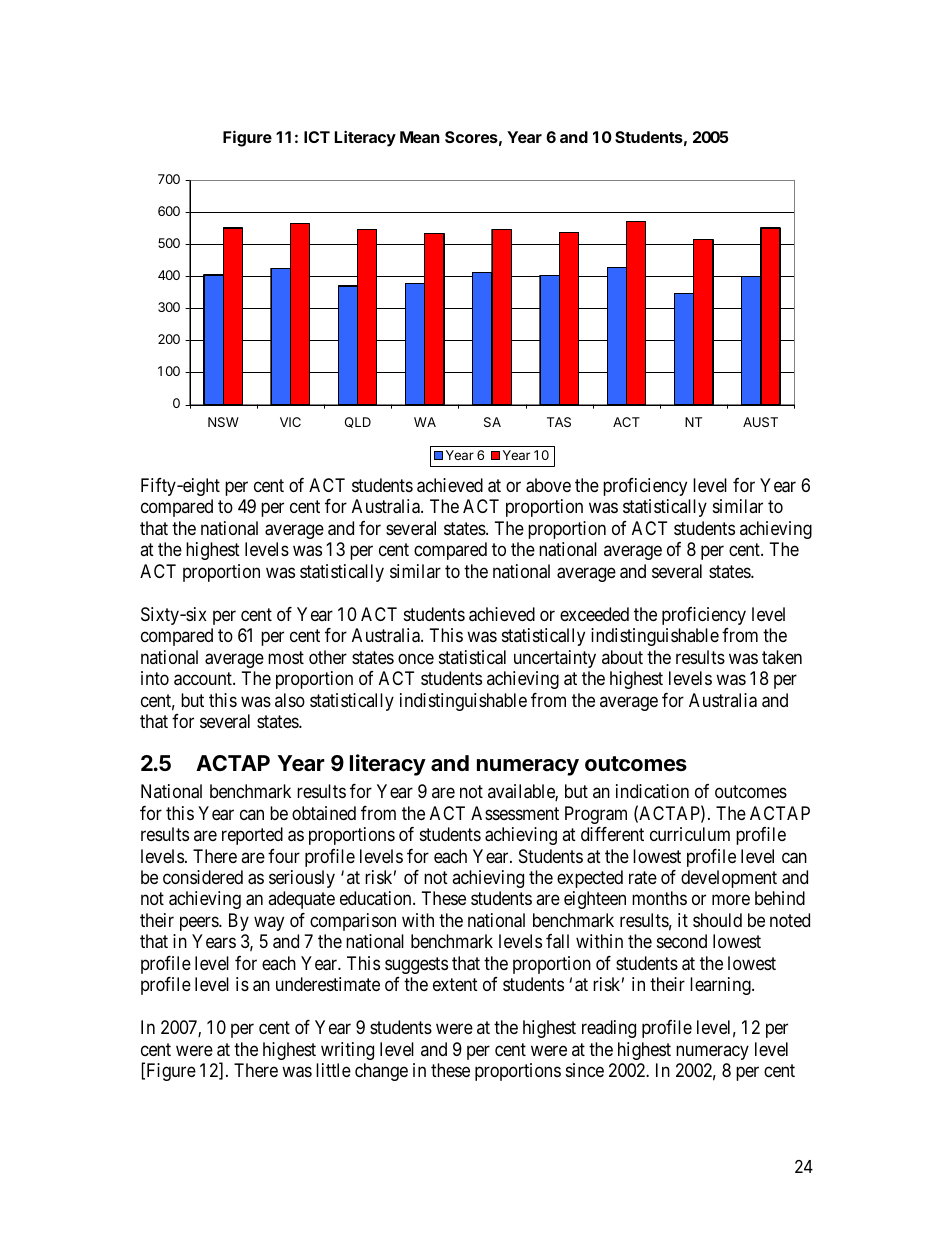 Image resolution: width=952 pixels, height=1233 pixels. I want to click on Mean, so click(420, 137).
